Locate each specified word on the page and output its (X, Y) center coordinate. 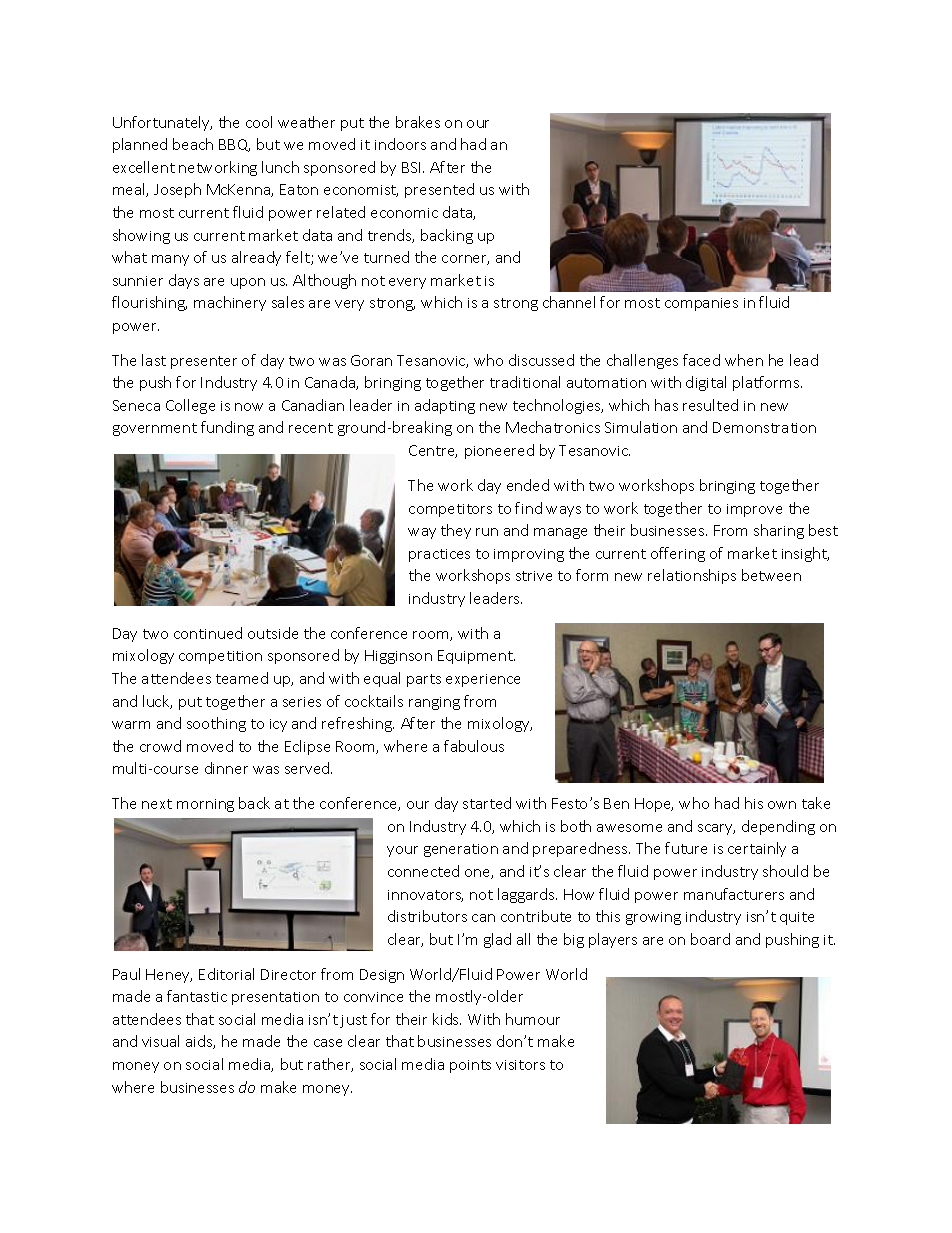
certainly (757, 849)
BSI (413, 167)
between (771, 575)
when (744, 360)
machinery (230, 303)
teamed (242, 678)
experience (483, 680)
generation (461, 850)
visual (160, 1041)
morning (205, 805)
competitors (450, 510)
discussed (541, 360)
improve (754, 510)
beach (193, 144)
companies (701, 304)
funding (227, 428)
